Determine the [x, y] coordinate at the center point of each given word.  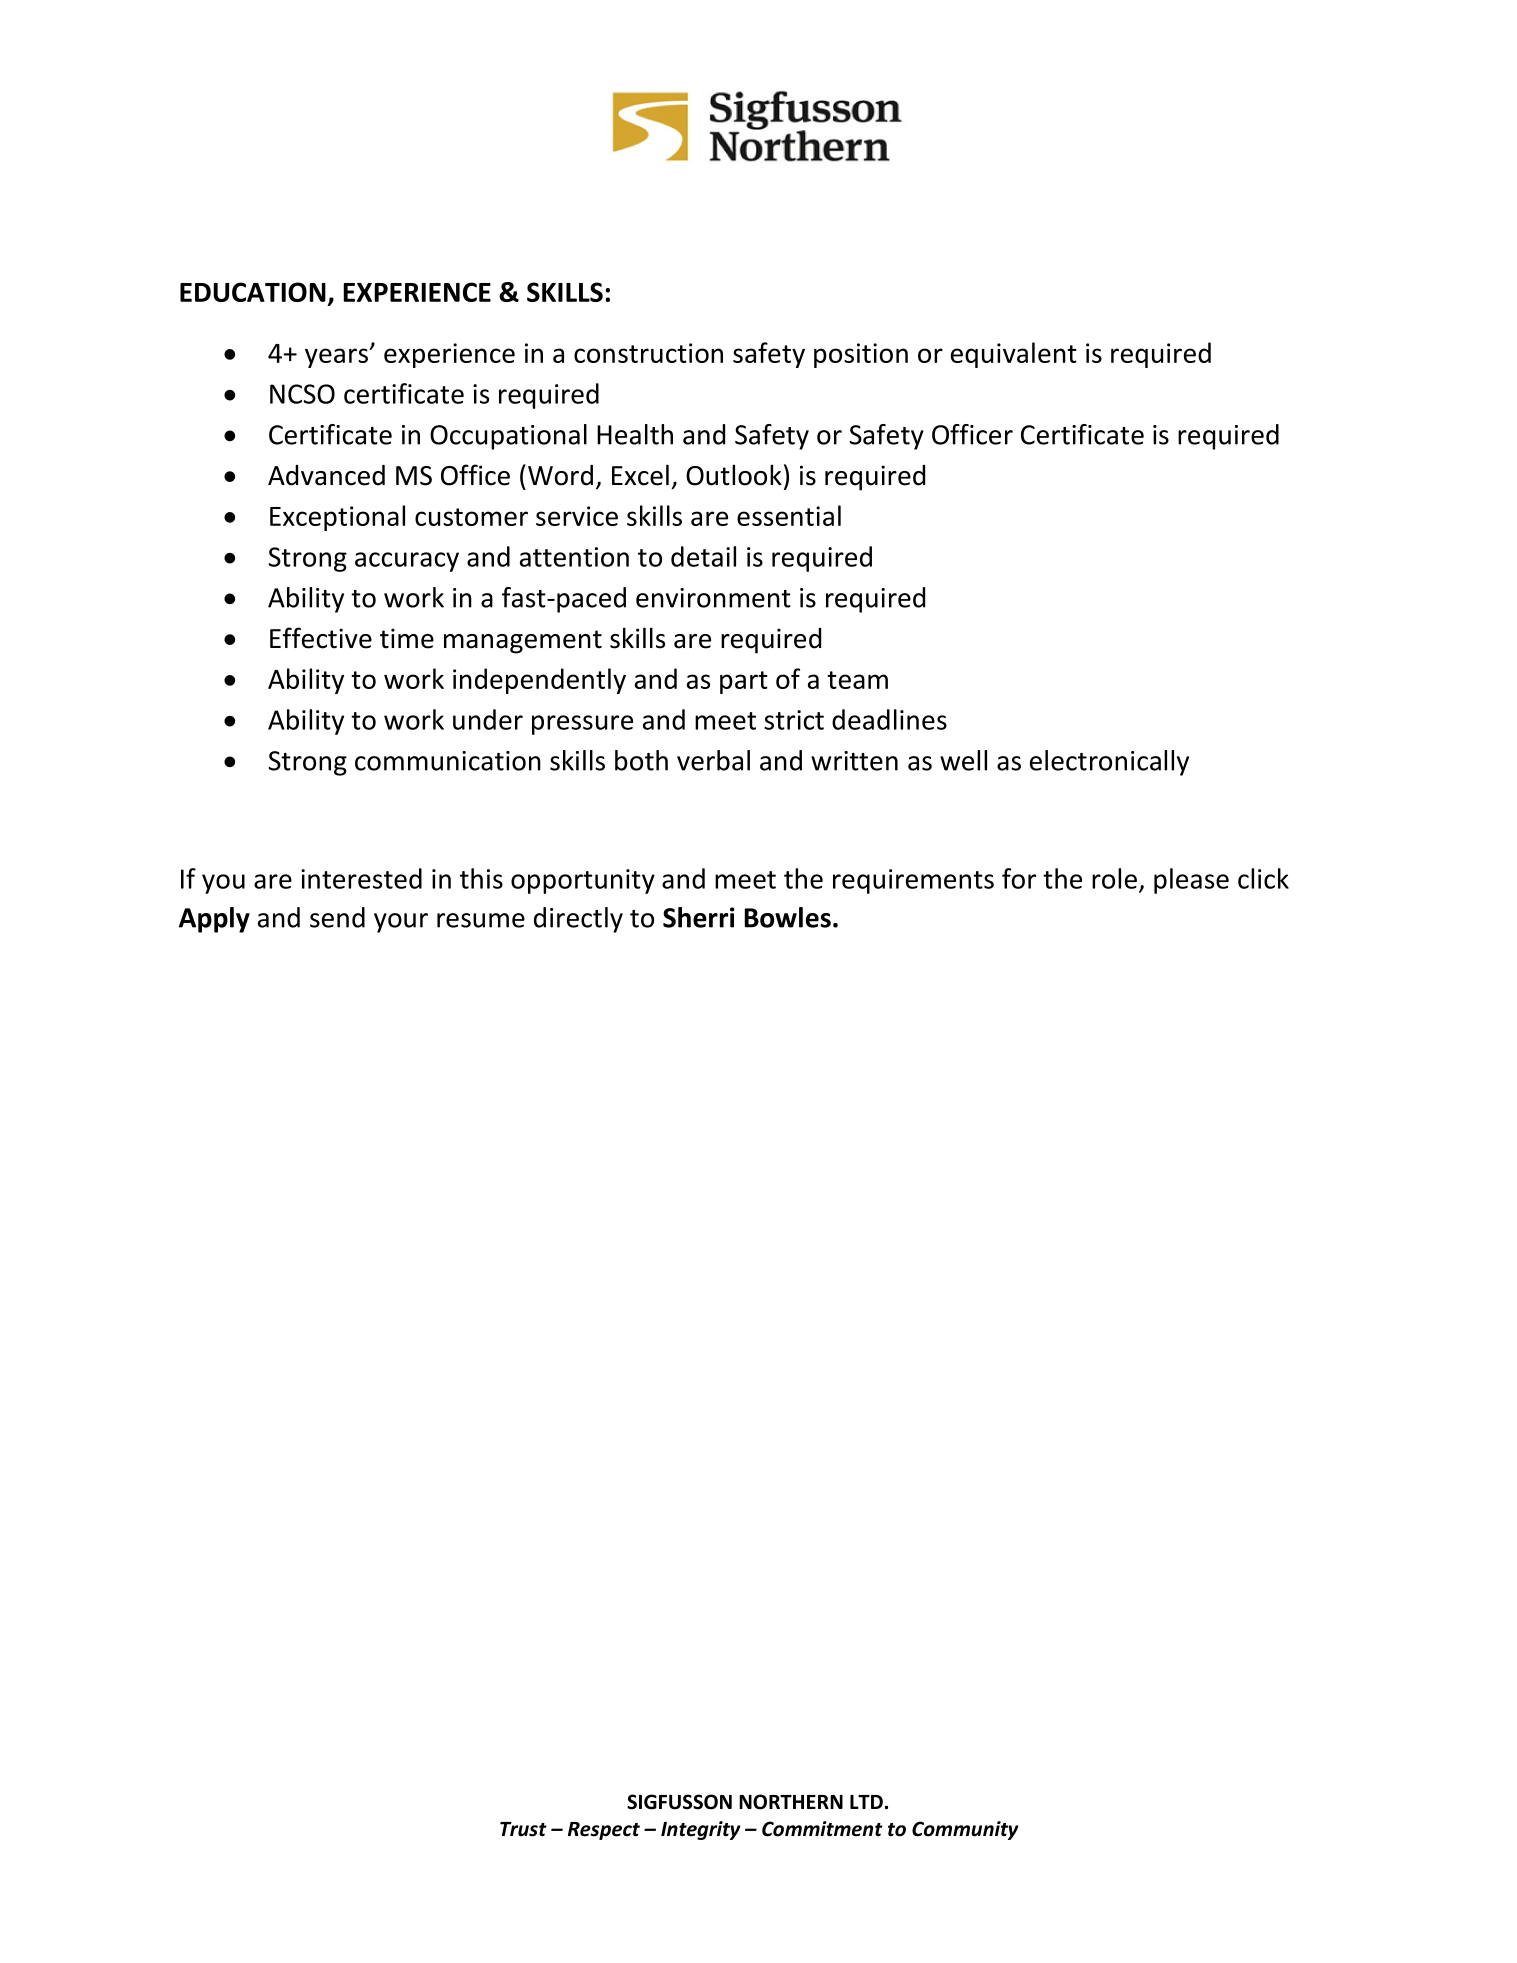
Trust [523, 1829]
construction [648, 353]
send [337, 917]
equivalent [1014, 355]
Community [965, 1830]
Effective [321, 638]
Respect [604, 1831]
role [1114, 878]
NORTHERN [791, 1802]
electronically [1109, 763]
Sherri [699, 917]
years [337, 358]
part [744, 682]
